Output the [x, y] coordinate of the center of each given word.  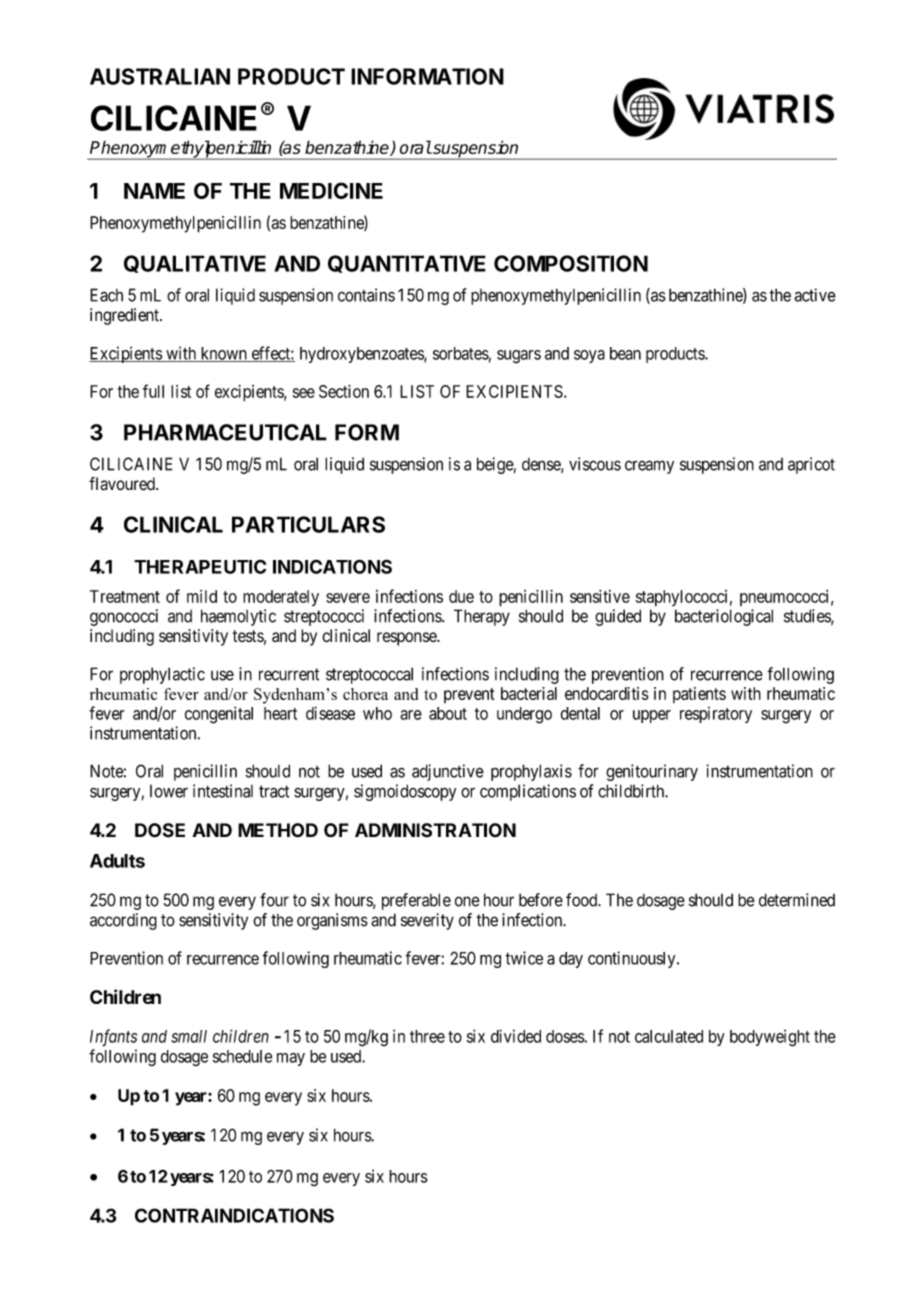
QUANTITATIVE [407, 264]
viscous [595, 464]
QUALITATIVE [195, 264]
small [189, 1036]
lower [169, 791]
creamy [649, 467]
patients [699, 695]
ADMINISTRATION [435, 830]
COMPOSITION [571, 263]
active [815, 295]
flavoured [123, 484]
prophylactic [162, 675]
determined [797, 900]
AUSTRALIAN [160, 76]
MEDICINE [331, 190]
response [407, 639]
